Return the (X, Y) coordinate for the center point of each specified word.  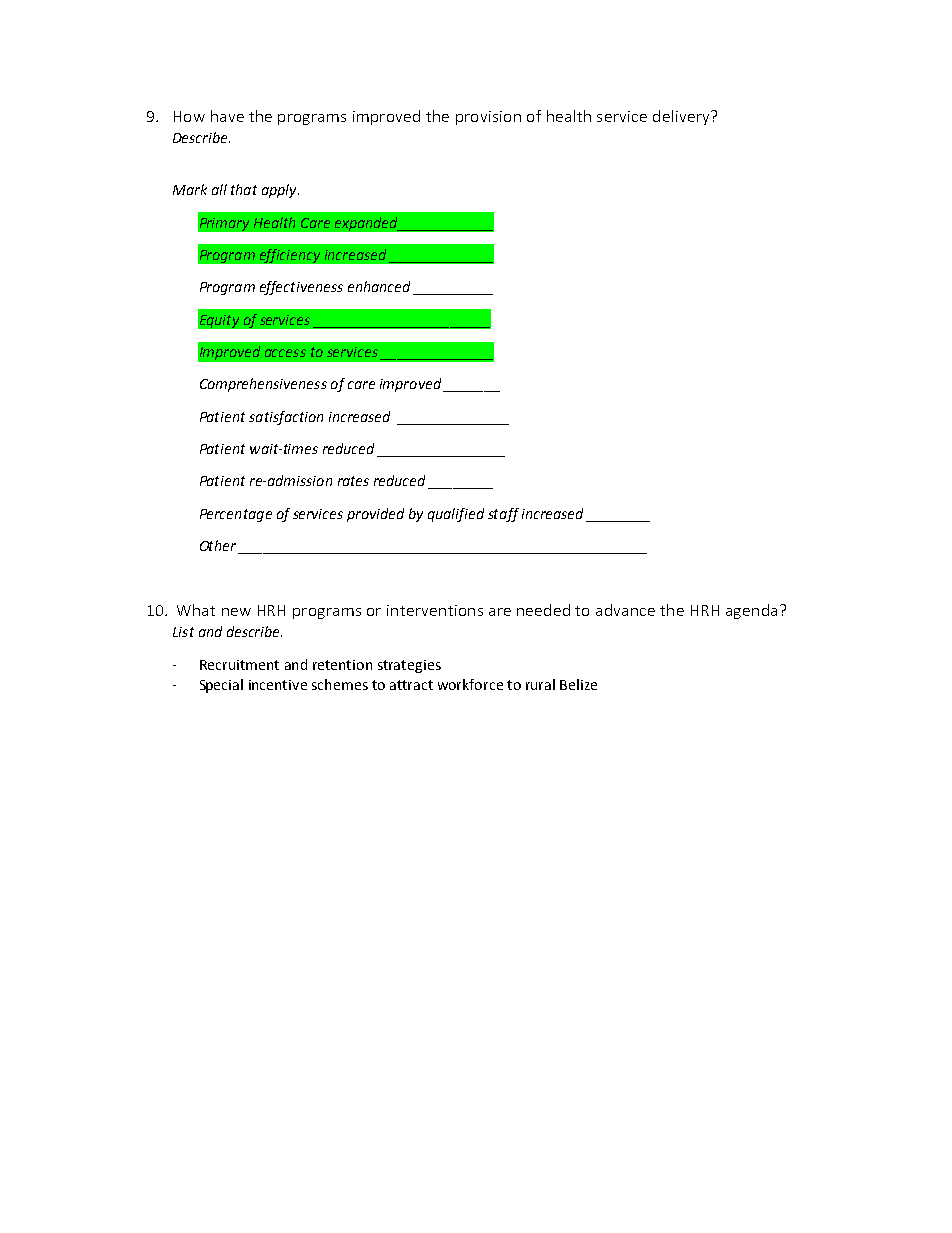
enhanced (379, 286)
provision (488, 118)
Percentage (236, 515)
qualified (456, 515)
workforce (470, 684)
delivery (682, 117)
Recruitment (239, 665)
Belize (578, 684)
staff (503, 515)
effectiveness (301, 288)
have (227, 116)
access (285, 353)
